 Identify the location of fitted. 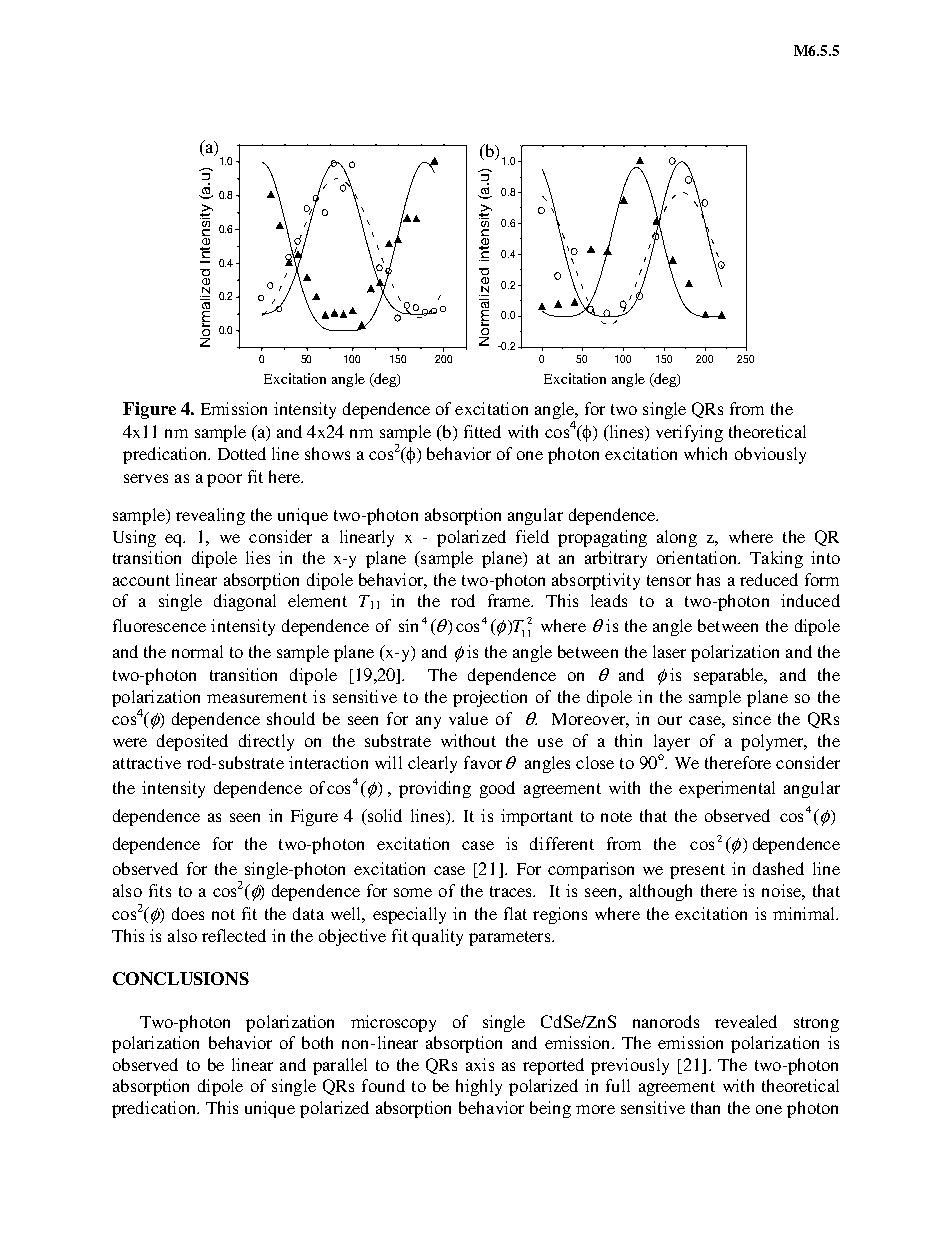
(482, 431).
